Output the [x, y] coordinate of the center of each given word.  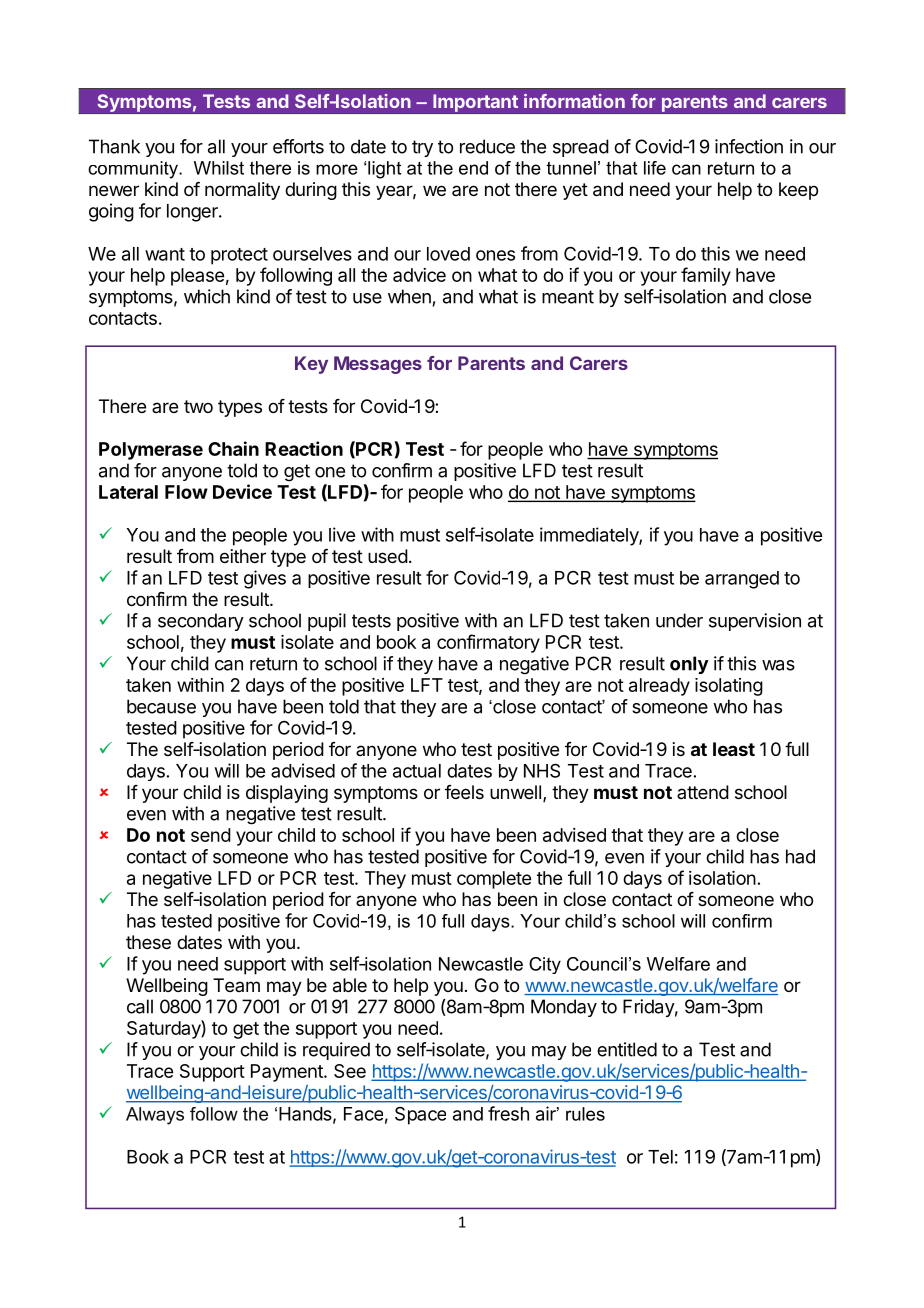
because [161, 706]
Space [420, 1116]
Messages [378, 365]
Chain [233, 448]
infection [749, 146]
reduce [487, 146]
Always [155, 1116]
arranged [742, 580]
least [734, 749]
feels [464, 792]
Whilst [219, 168]
